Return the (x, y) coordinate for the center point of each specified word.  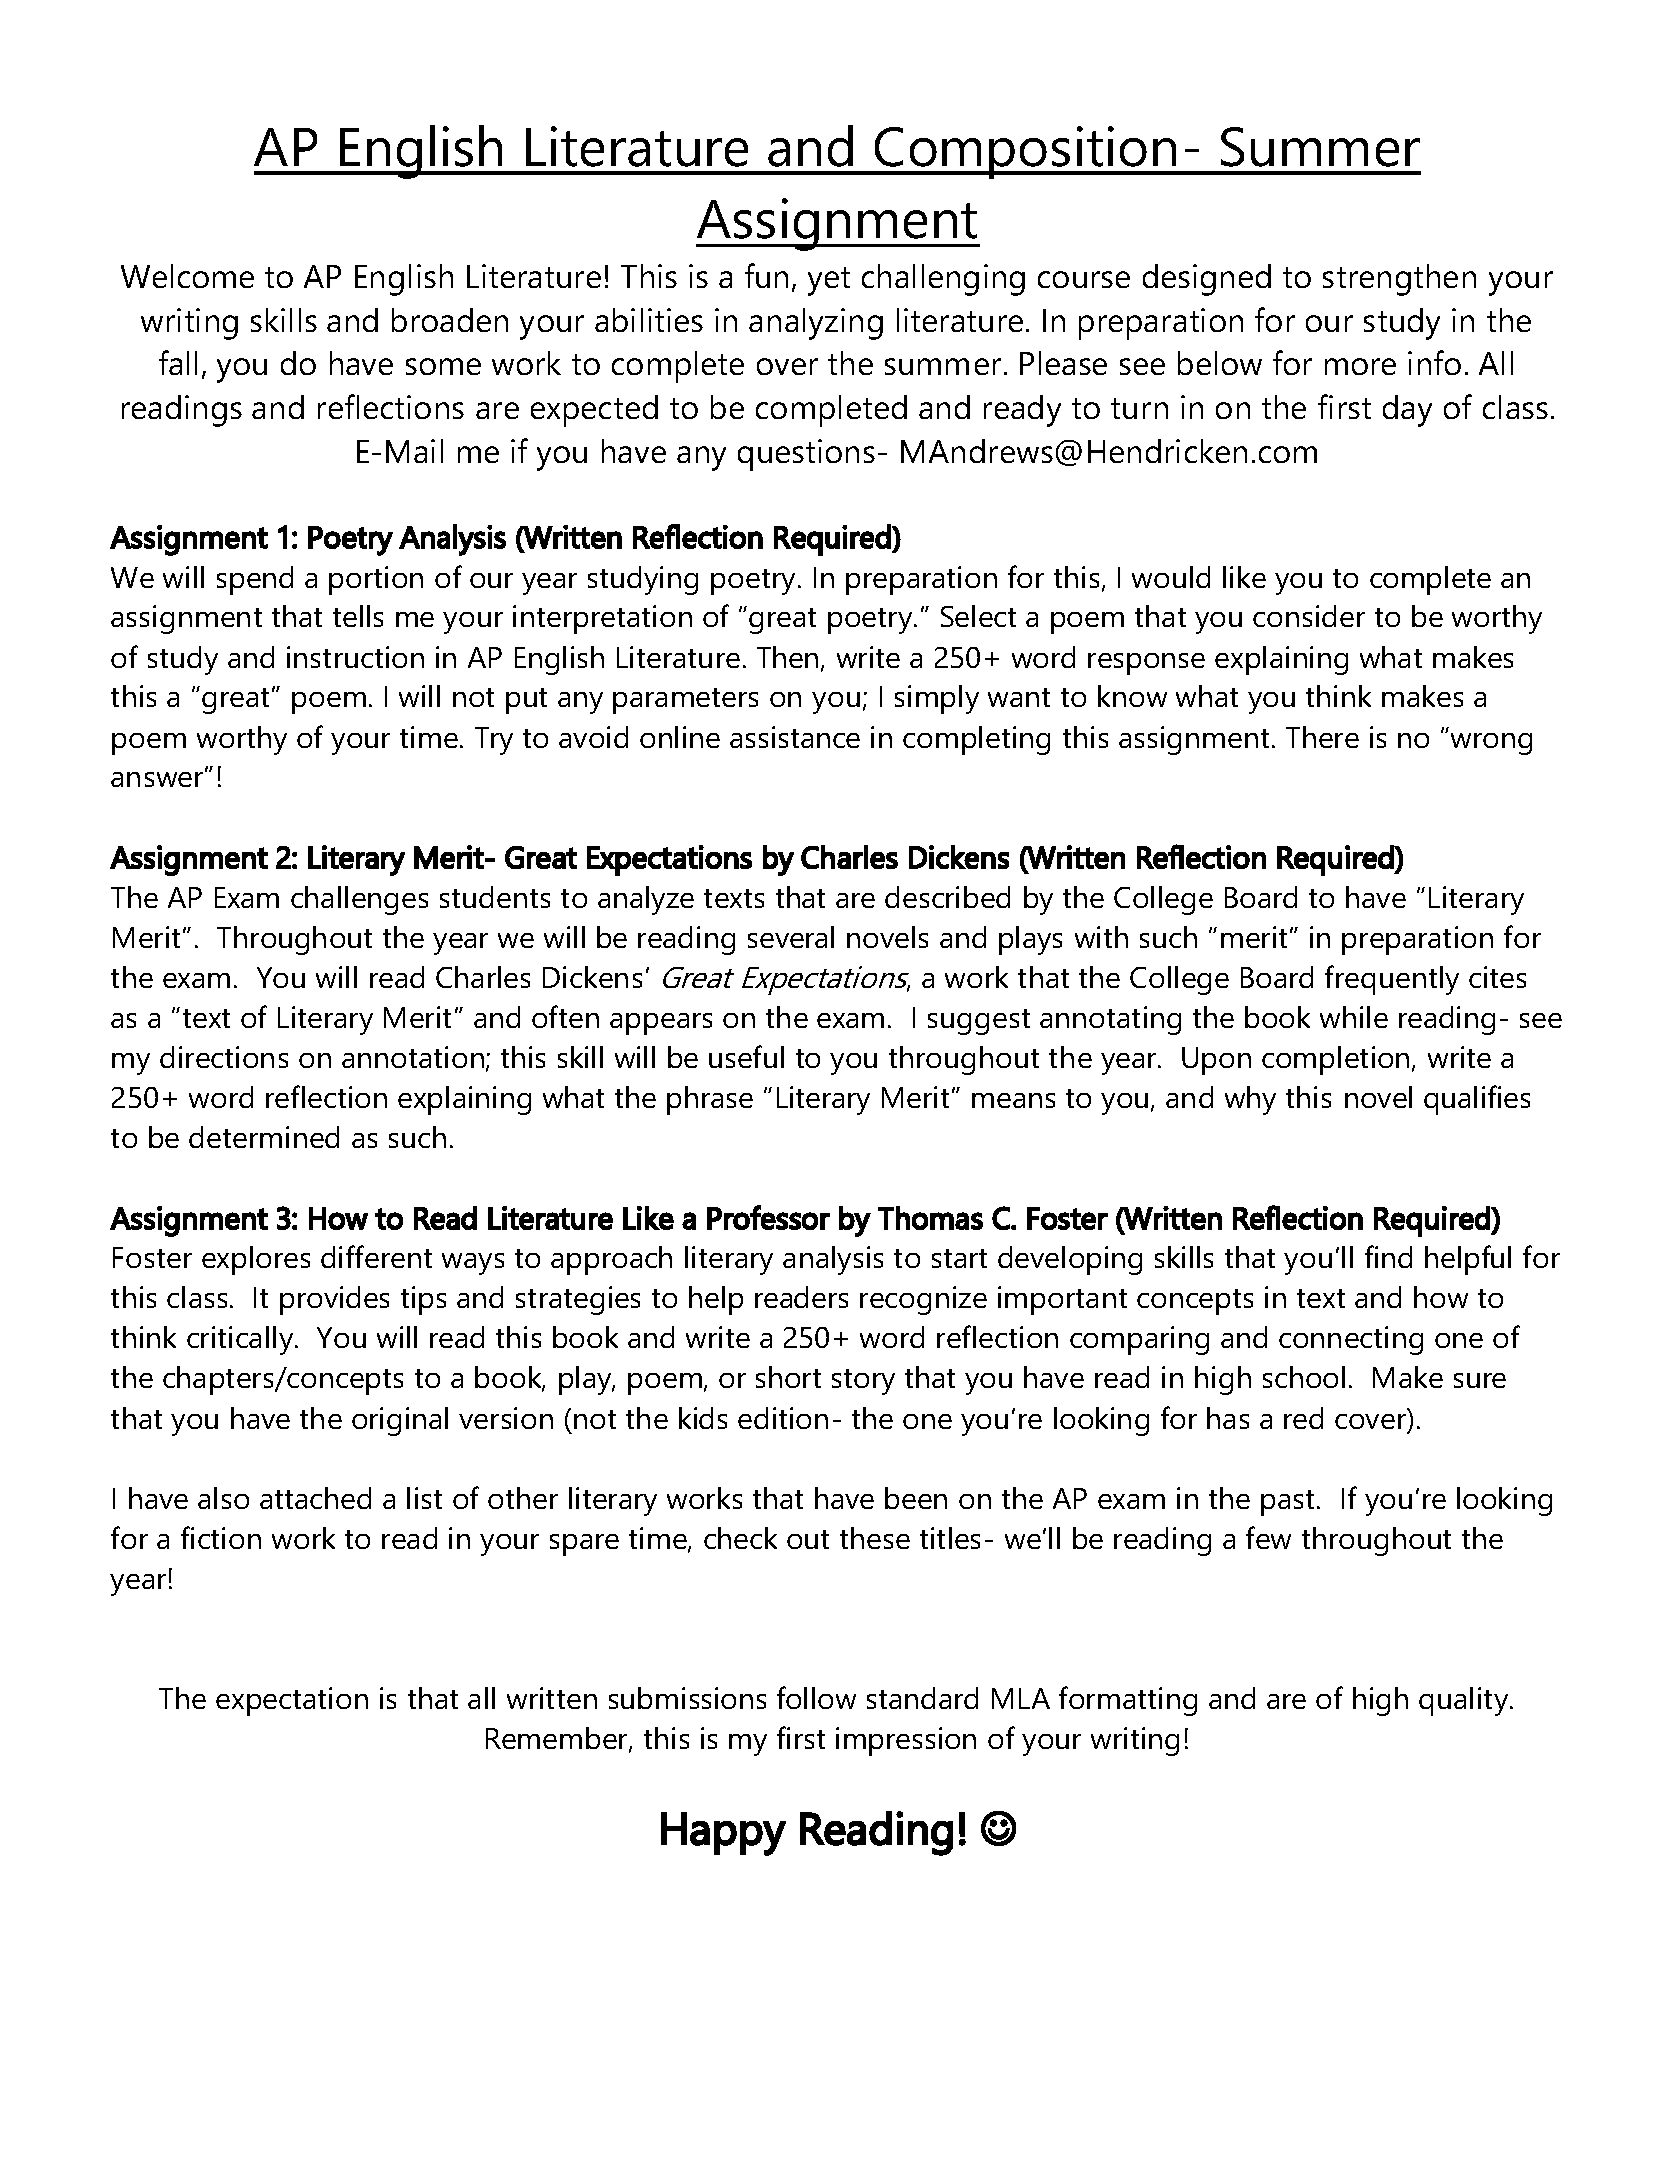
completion (1335, 1060)
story (863, 1382)
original (400, 1421)
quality (1465, 1701)
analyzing (816, 324)
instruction (355, 657)
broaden (450, 320)
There (1322, 737)
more (1360, 366)
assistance (795, 737)
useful (746, 1056)
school (1304, 1377)
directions (224, 1057)
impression (906, 1741)
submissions (687, 1698)
